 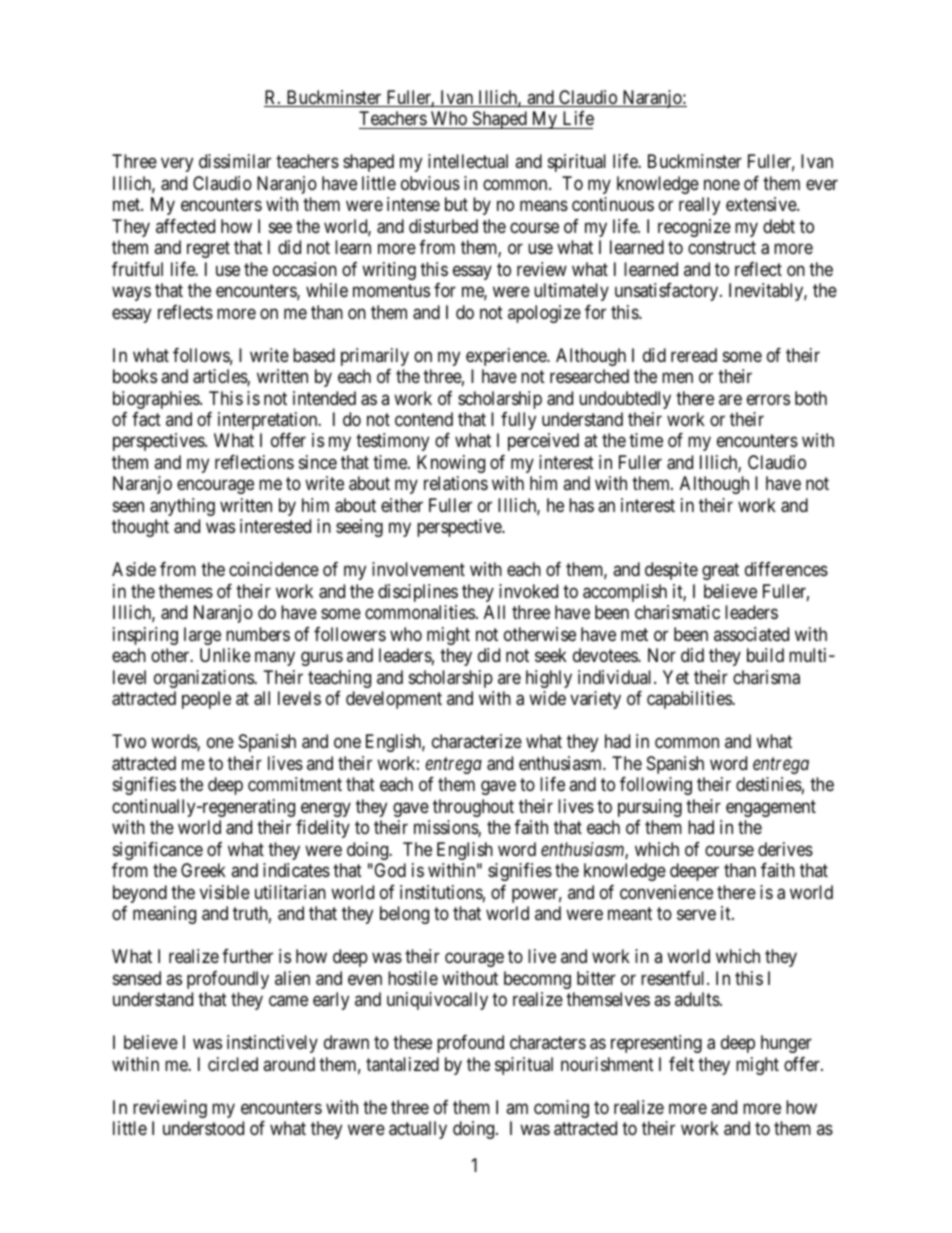 I want to click on God, so click(x=389, y=870).
